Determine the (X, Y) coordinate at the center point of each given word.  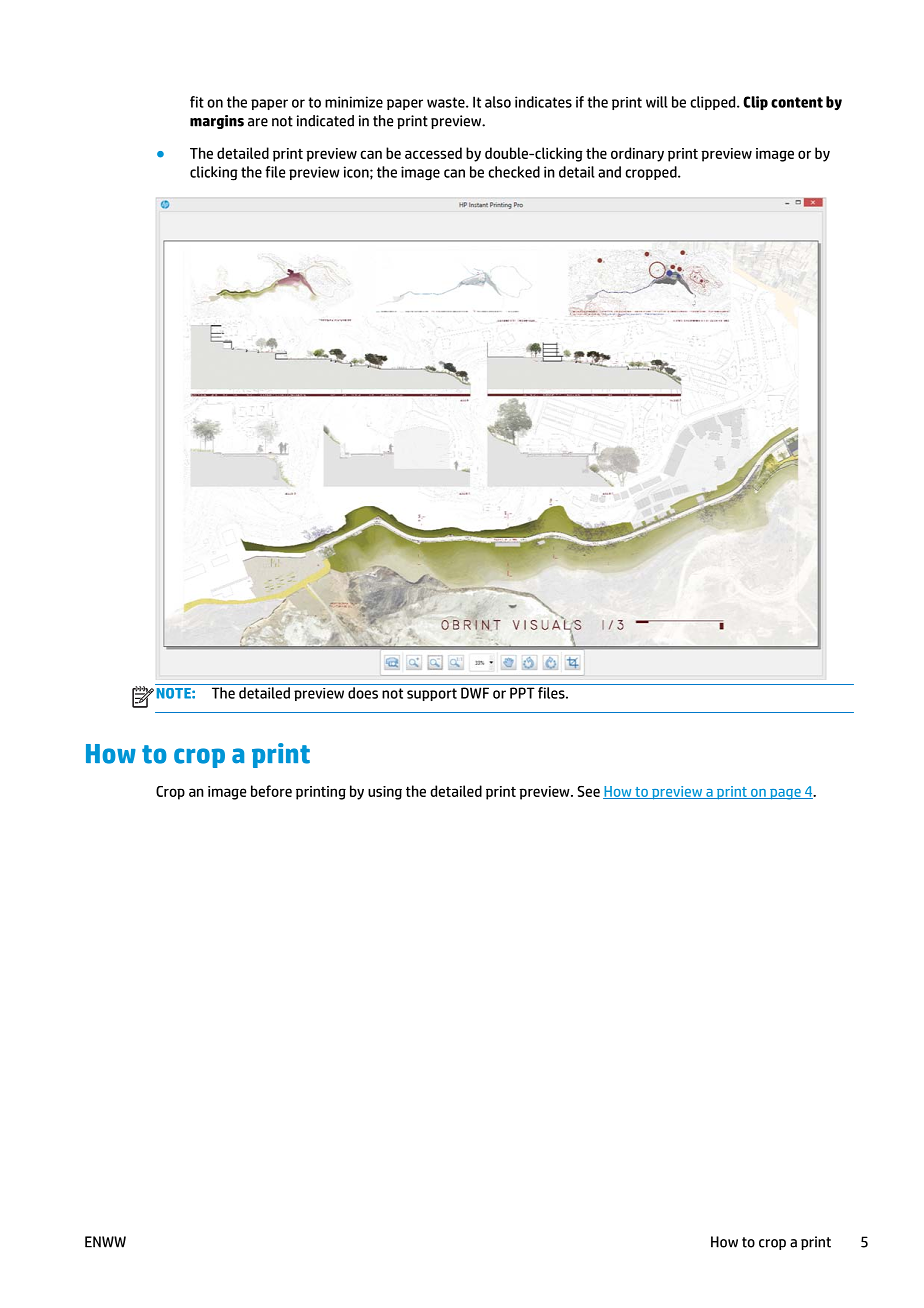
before (271, 791)
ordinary (637, 154)
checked (514, 172)
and (609, 172)
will (657, 102)
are (258, 122)
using (385, 793)
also (498, 102)
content (797, 102)
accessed (433, 153)
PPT (522, 693)
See (588, 791)
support (432, 694)
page (785, 794)
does (363, 693)
